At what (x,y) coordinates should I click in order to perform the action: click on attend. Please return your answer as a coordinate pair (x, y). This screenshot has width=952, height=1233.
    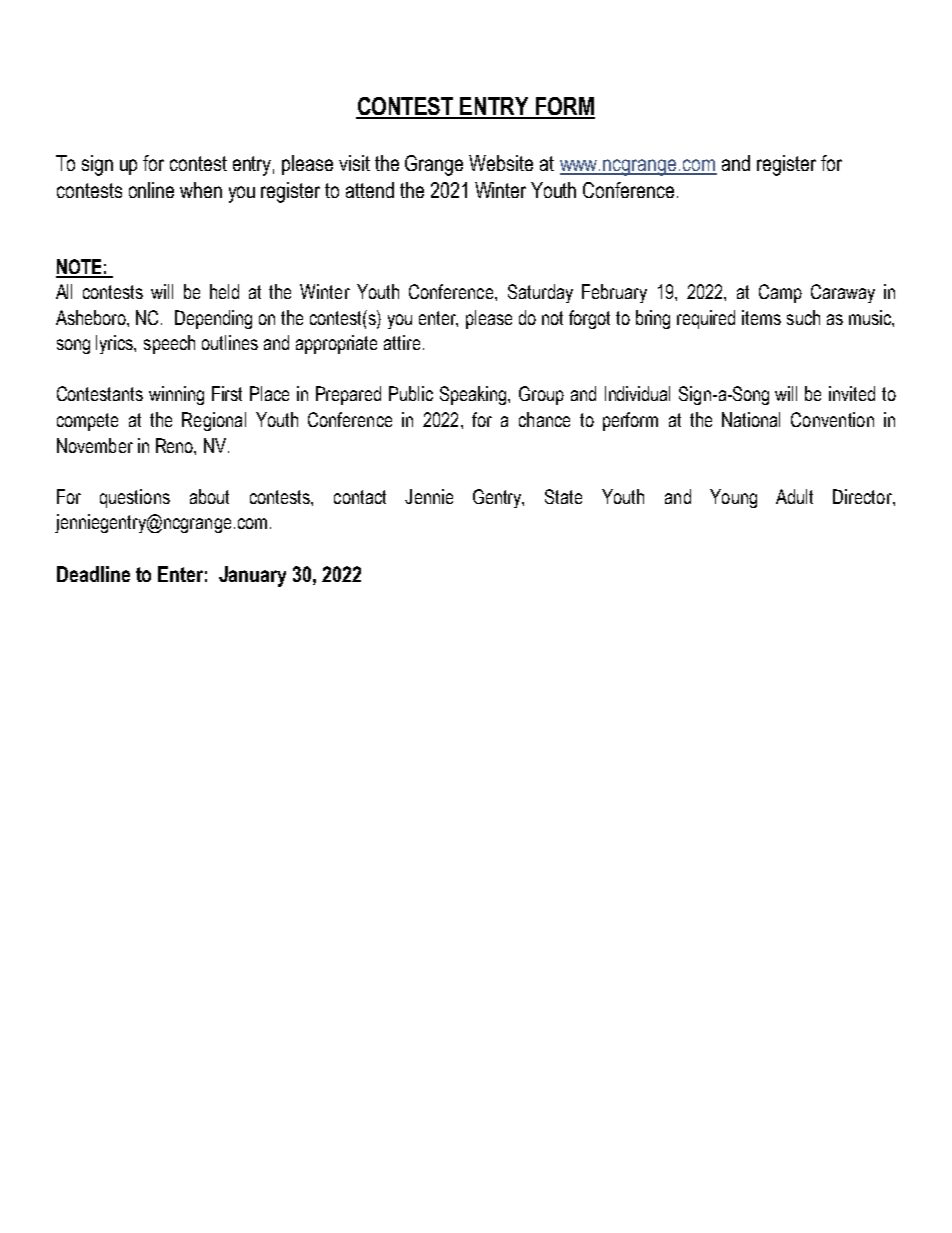
    Looking at the image, I should click on (370, 190).
